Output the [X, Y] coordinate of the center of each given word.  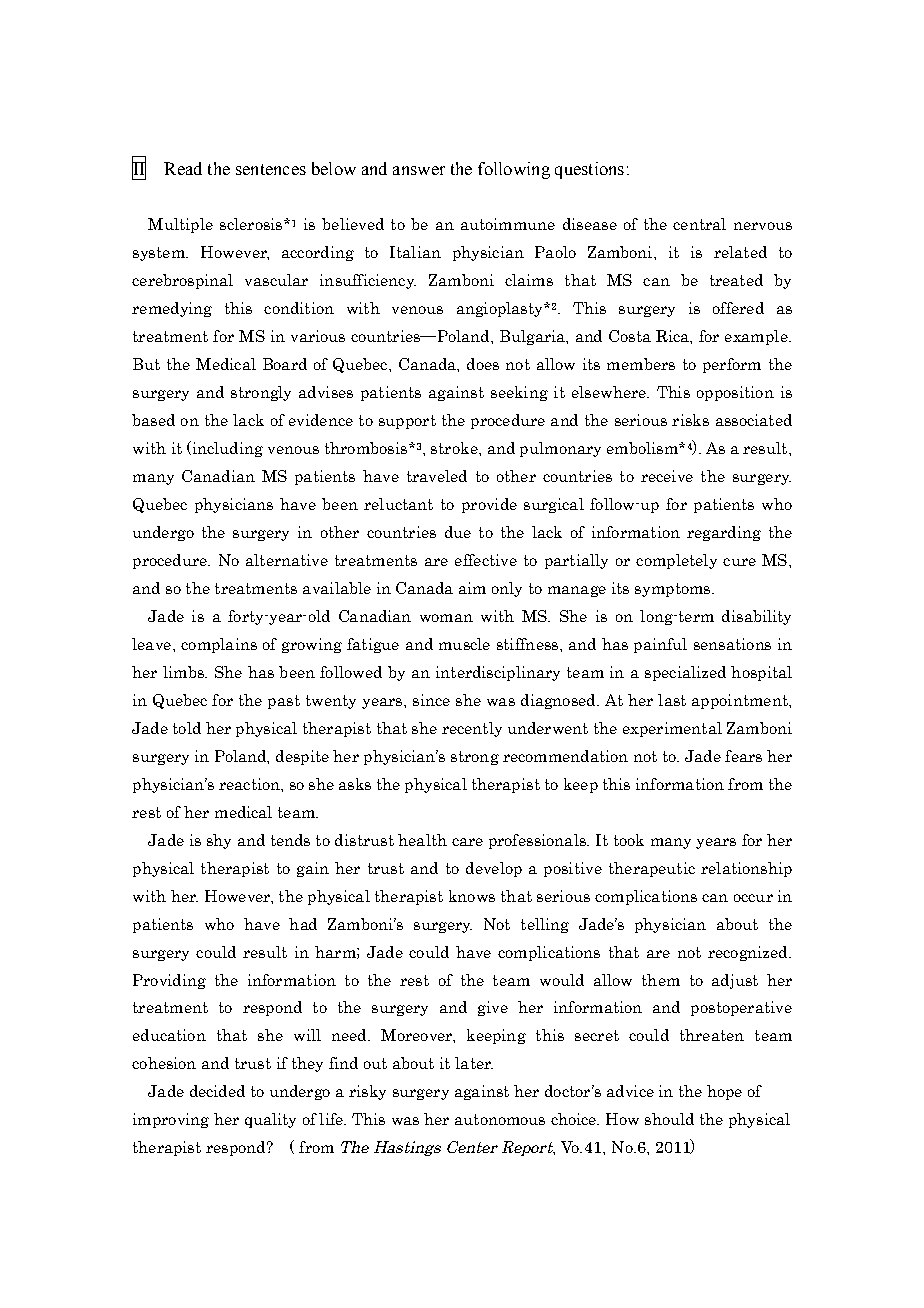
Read [183, 168]
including [226, 449]
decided [217, 1091]
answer [419, 170]
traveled [437, 476]
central [699, 224]
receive [667, 476]
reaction [250, 784]
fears [743, 756]
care [467, 842]
